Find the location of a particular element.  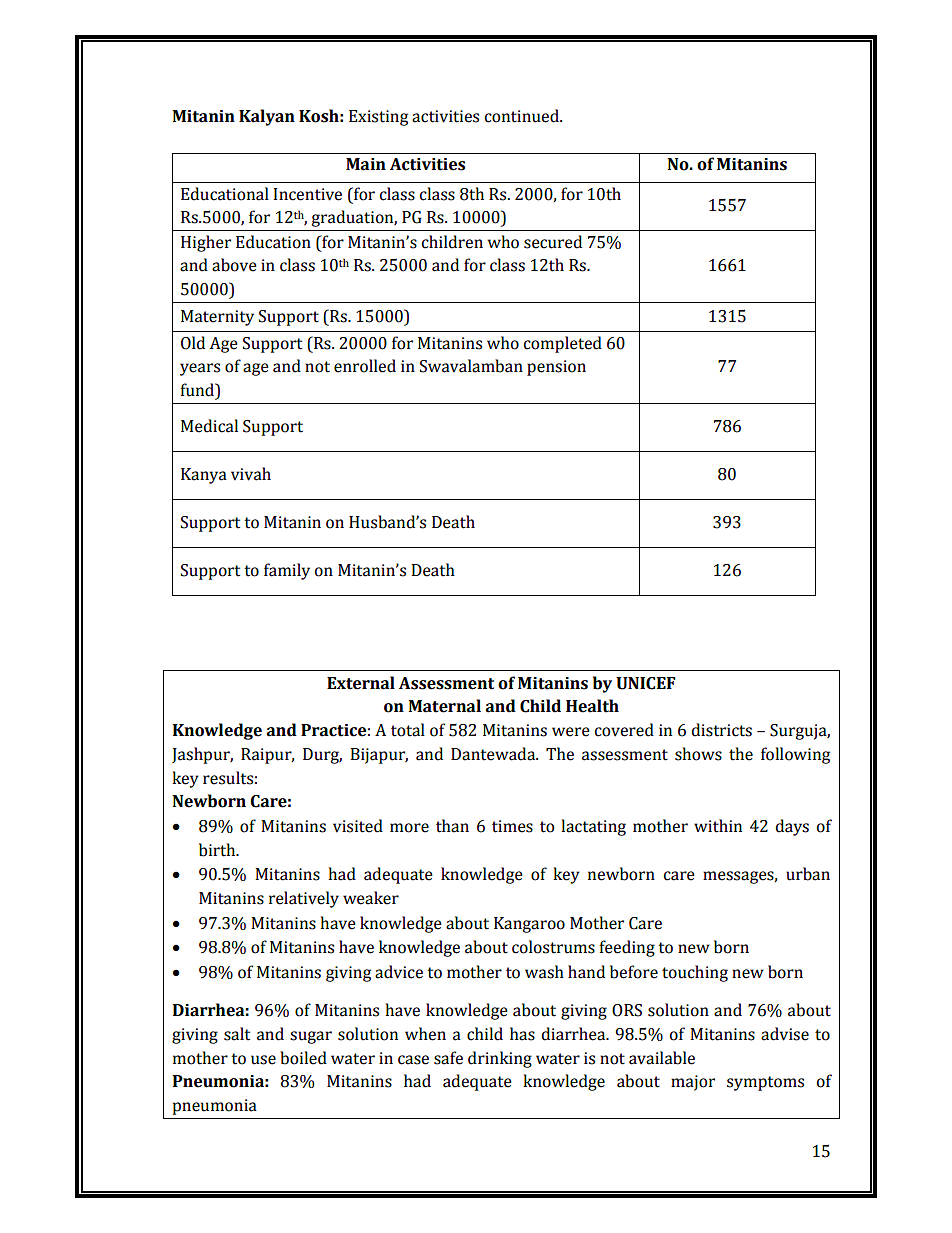

External is located at coordinates (361, 683).
